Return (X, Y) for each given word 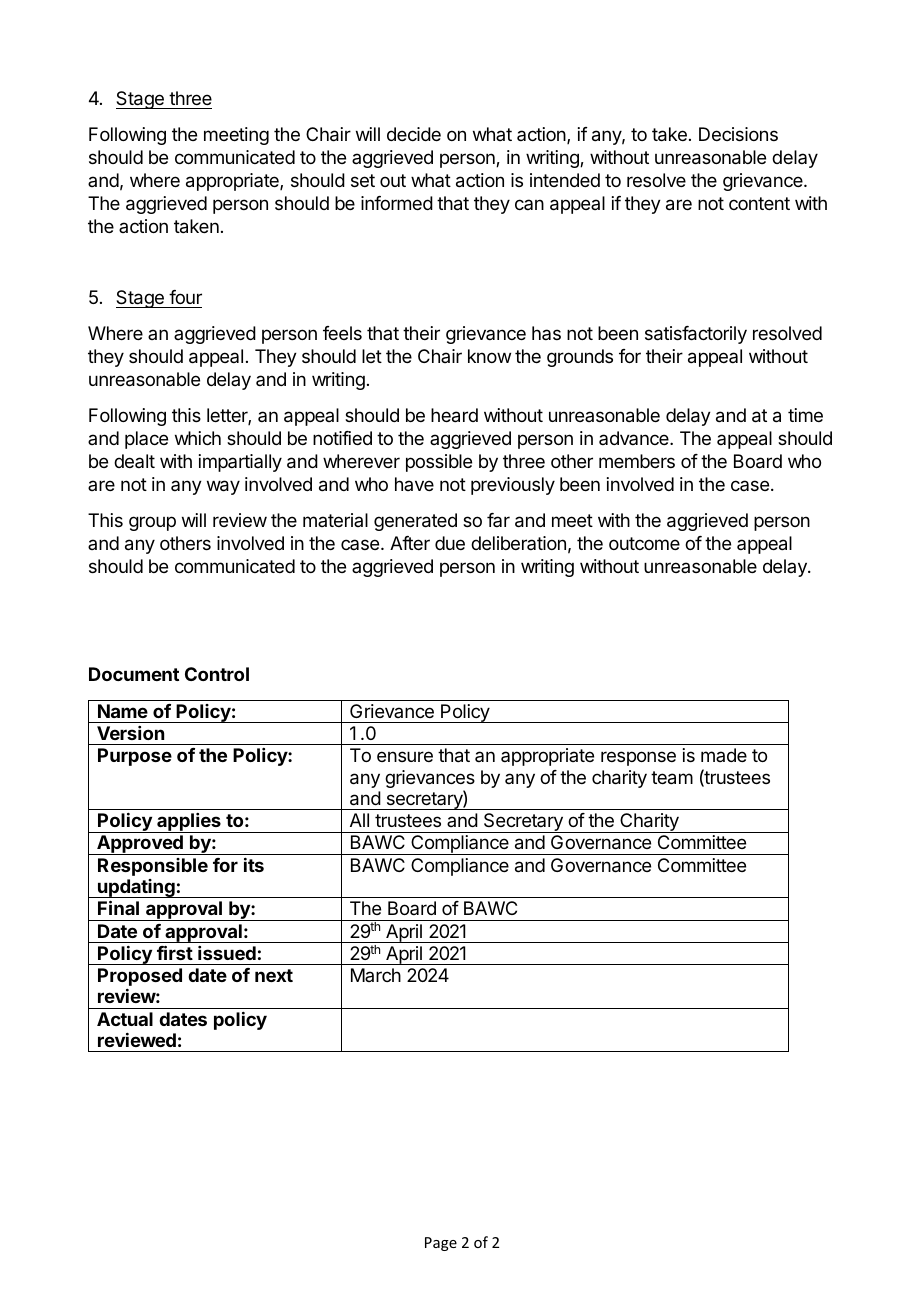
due (450, 543)
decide (414, 134)
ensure (405, 756)
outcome (644, 543)
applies (189, 823)
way (223, 487)
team (672, 778)
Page (441, 1244)
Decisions (738, 134)
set (363, 180)
